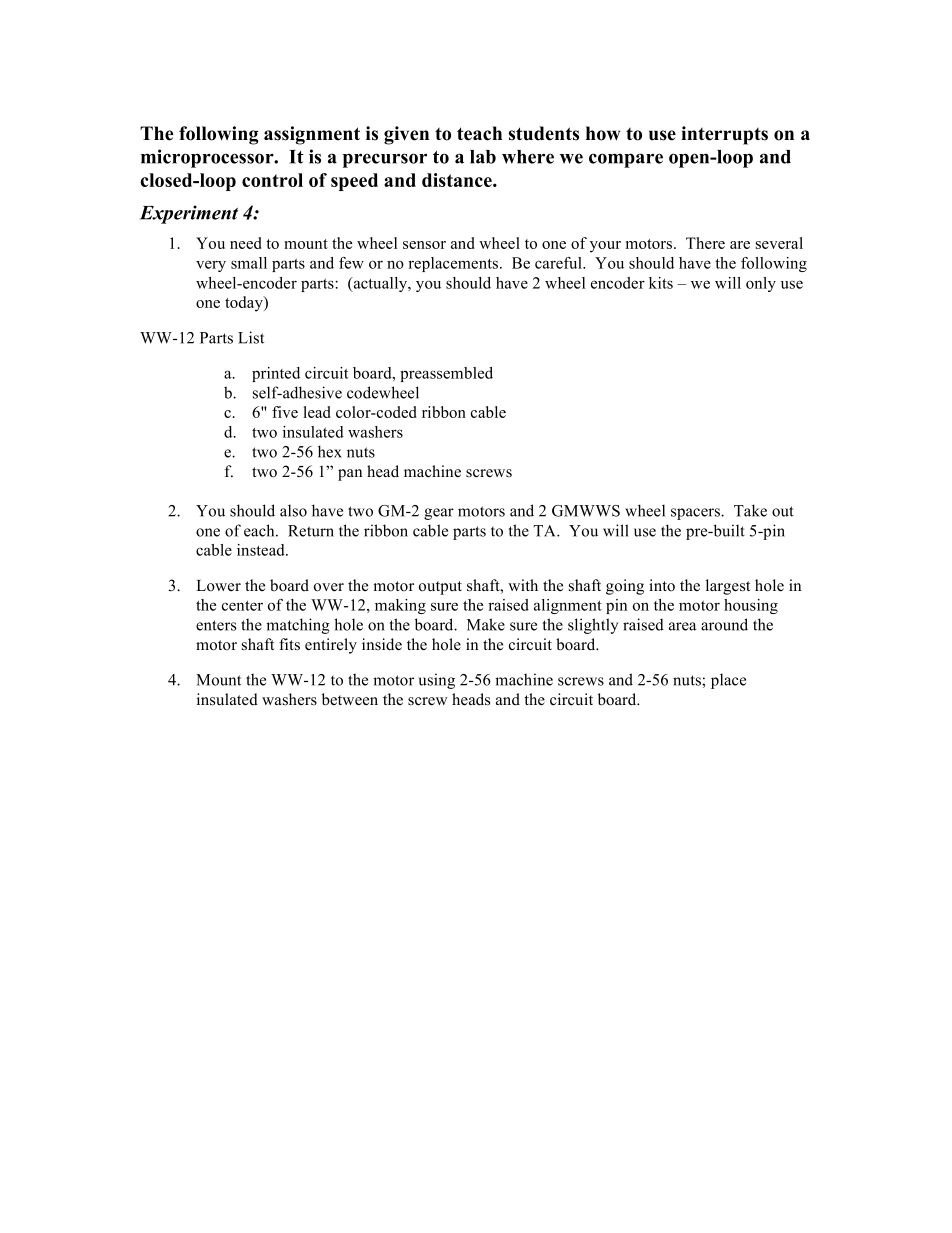 The height and width of the page is (1233, 952). Describe the element at coordinates (483, 157) in the page. I see `lab` at that location.
